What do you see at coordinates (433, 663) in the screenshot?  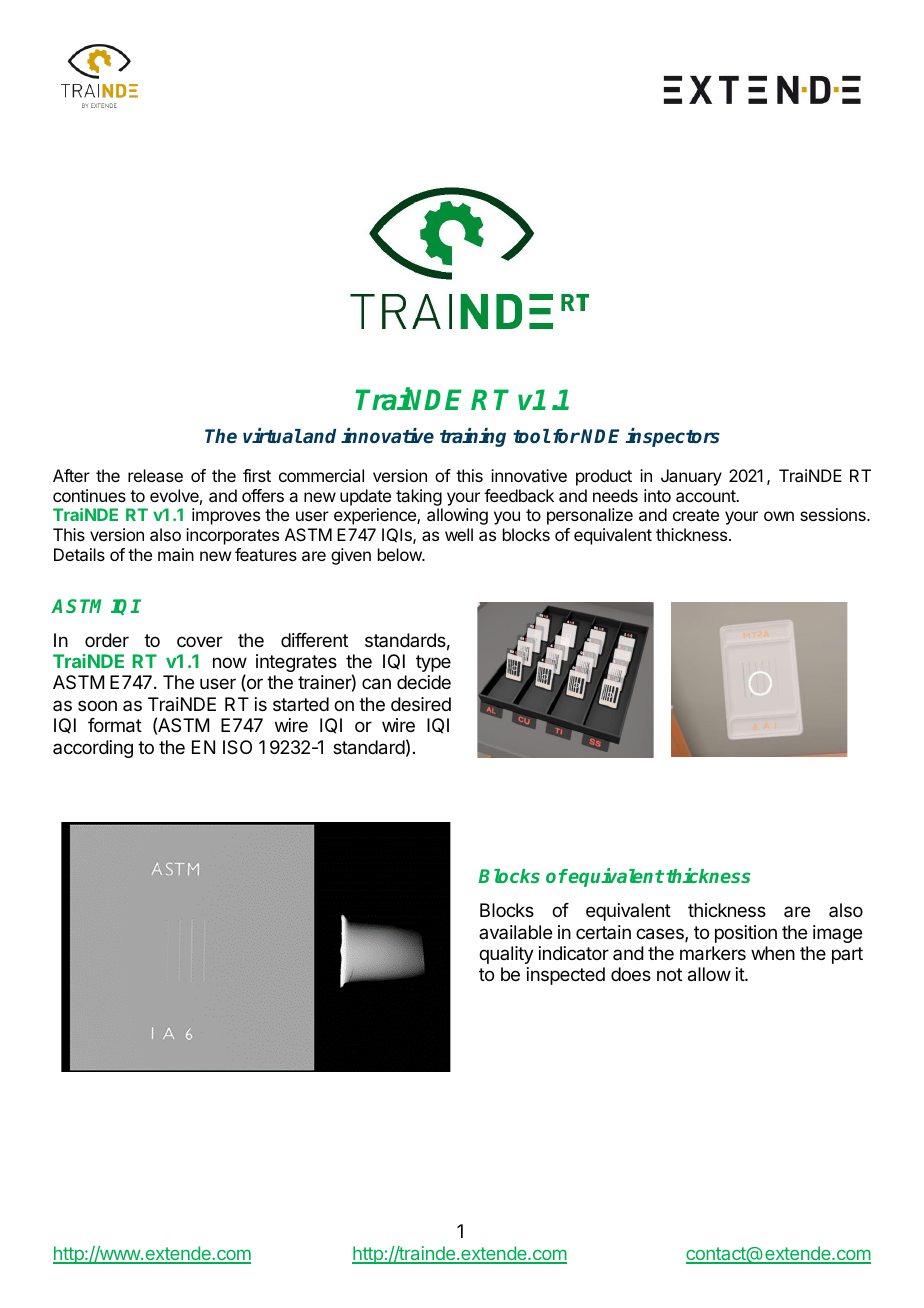 I see `type` at bounding box center [433, 663].
